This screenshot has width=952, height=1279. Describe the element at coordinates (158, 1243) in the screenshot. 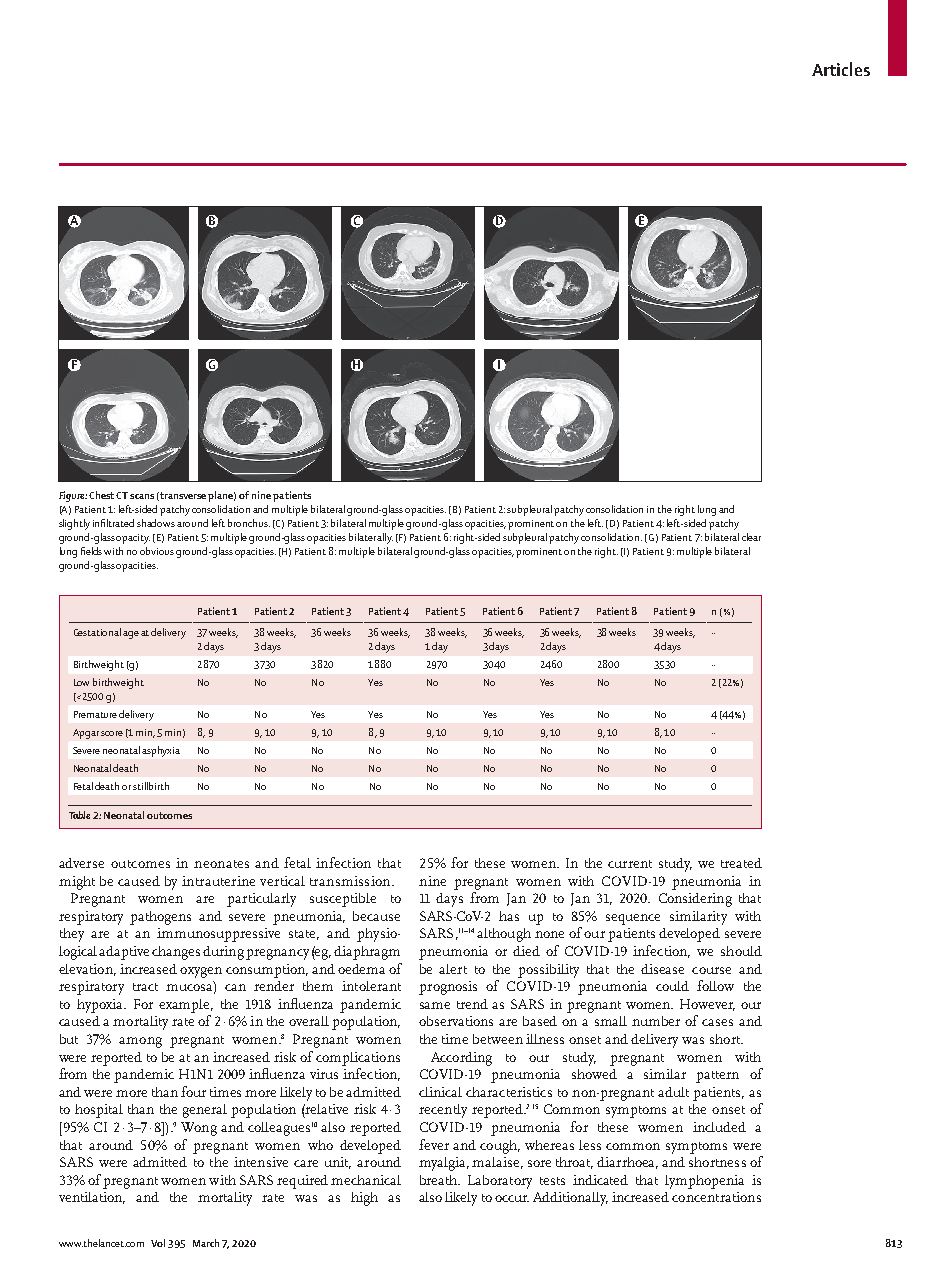

I see `Vol` at that location.
